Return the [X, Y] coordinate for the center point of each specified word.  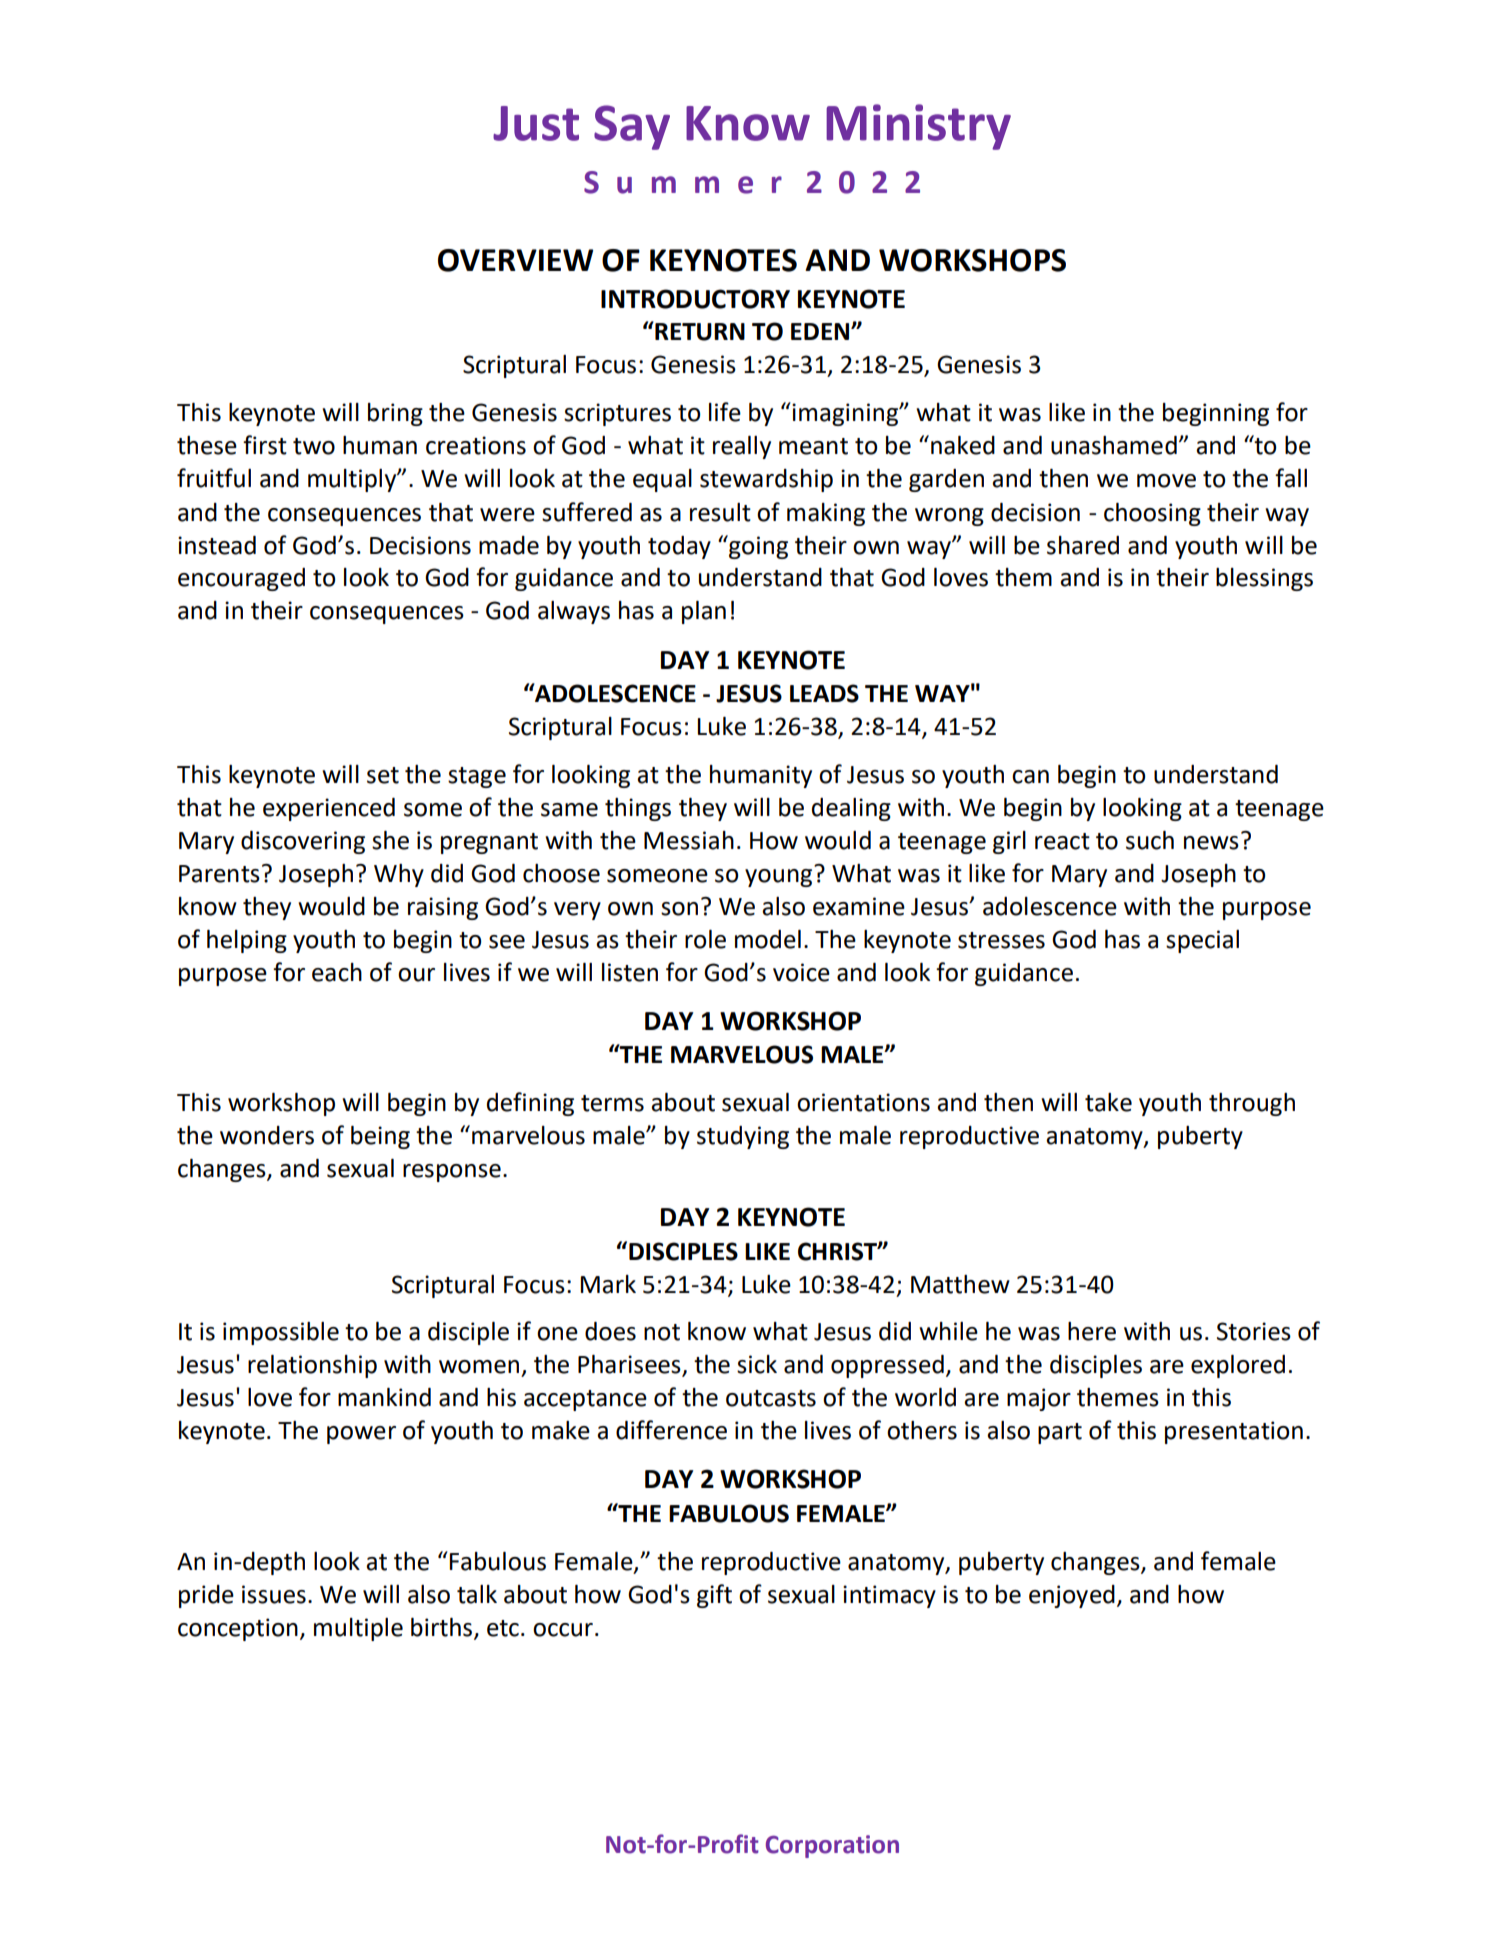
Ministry [918, 127]
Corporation [832, 1846]
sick [757, 1364]
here [1092, 1331]
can [1030, 777]
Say [632, 127]
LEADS [824, 693]
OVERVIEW [515, 260]
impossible [281, 1333]
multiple [358, 1629]
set [383, 775]
